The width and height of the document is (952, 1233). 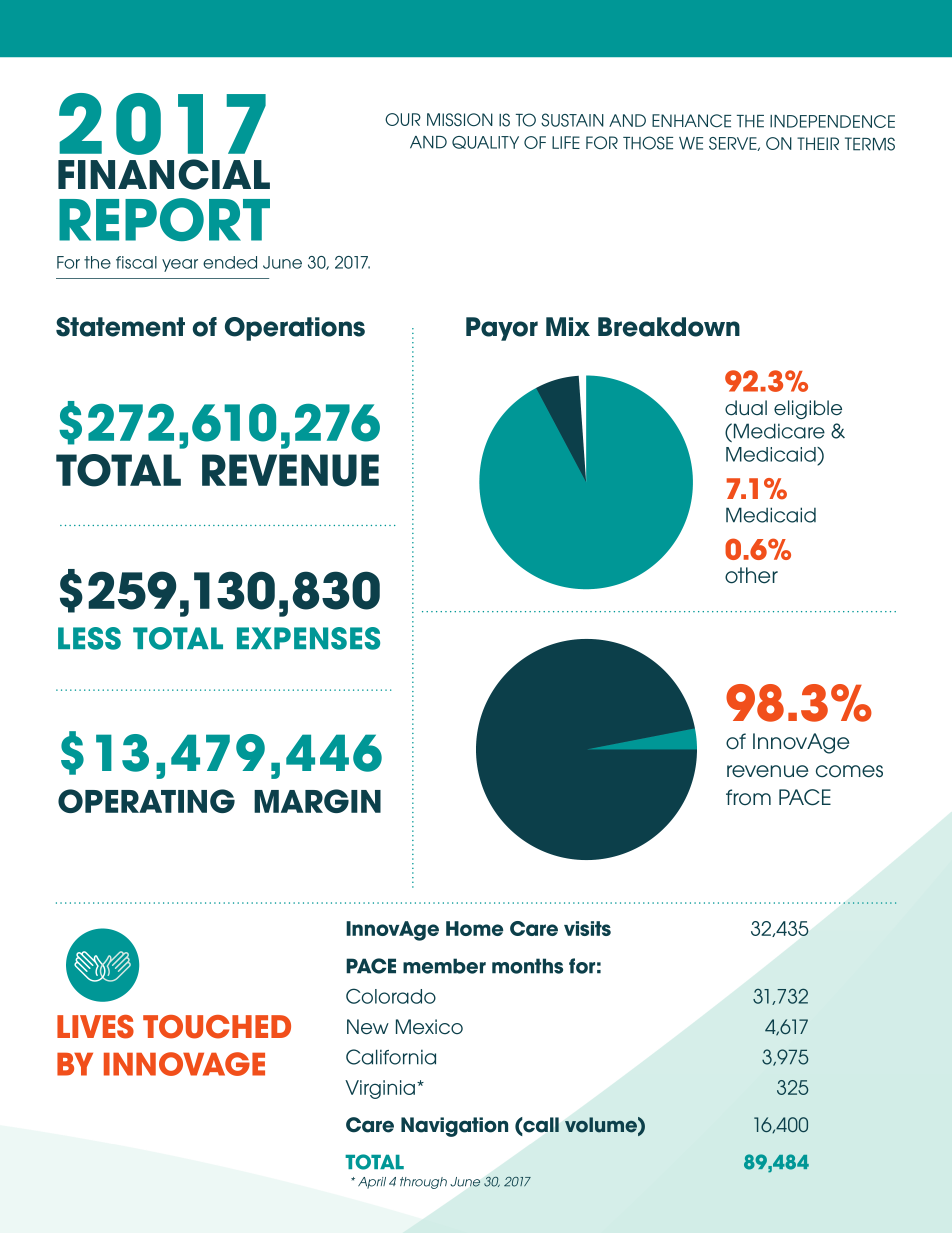 What do you see at coordinates (485, 142) in the document?
I see `QUALITY` at bounding box center [485, 142].
